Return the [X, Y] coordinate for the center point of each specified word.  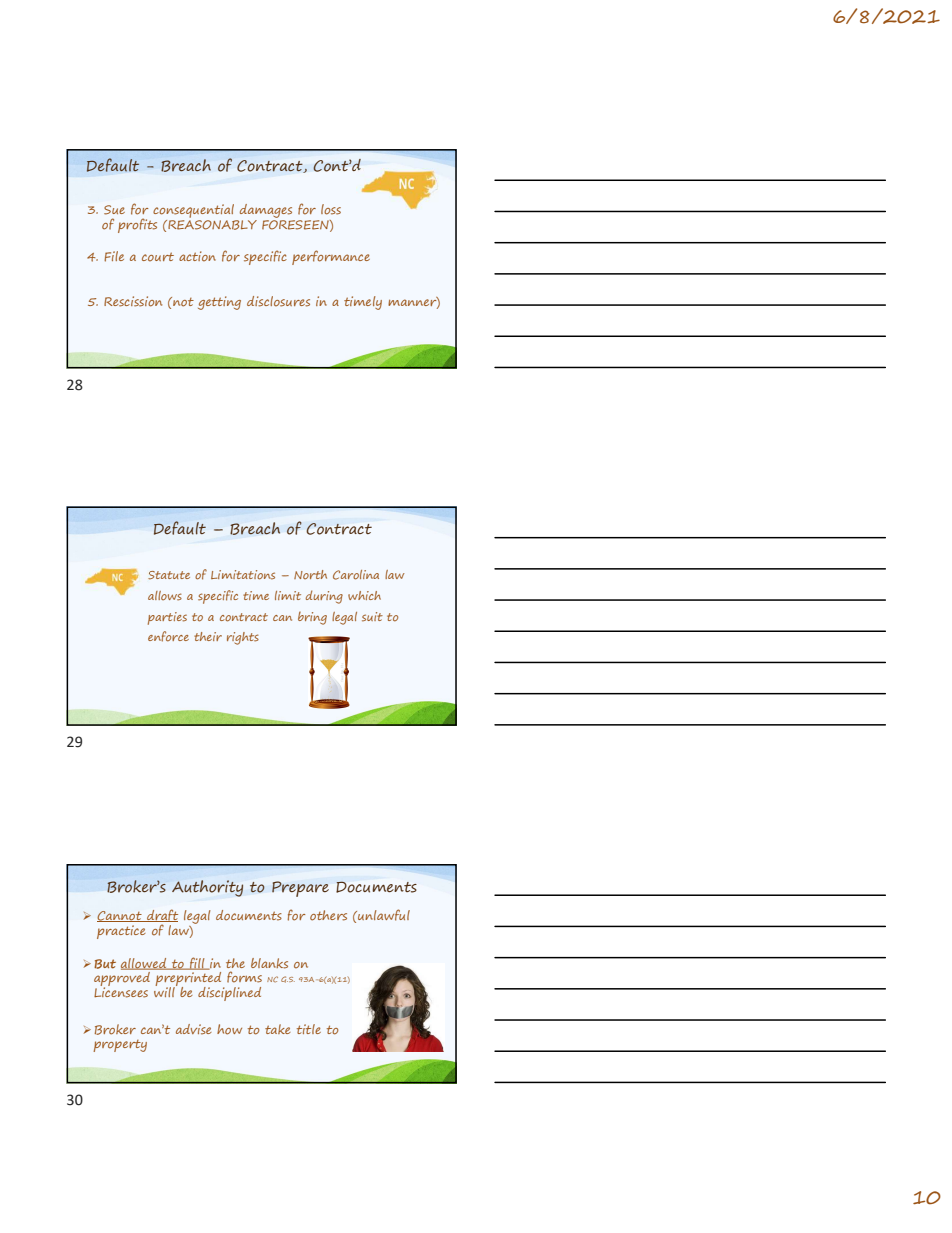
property [120, 1046]
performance [331, 257]
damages [266, 211]
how [229, 1029]
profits [137, 225]
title [309, 1029]
